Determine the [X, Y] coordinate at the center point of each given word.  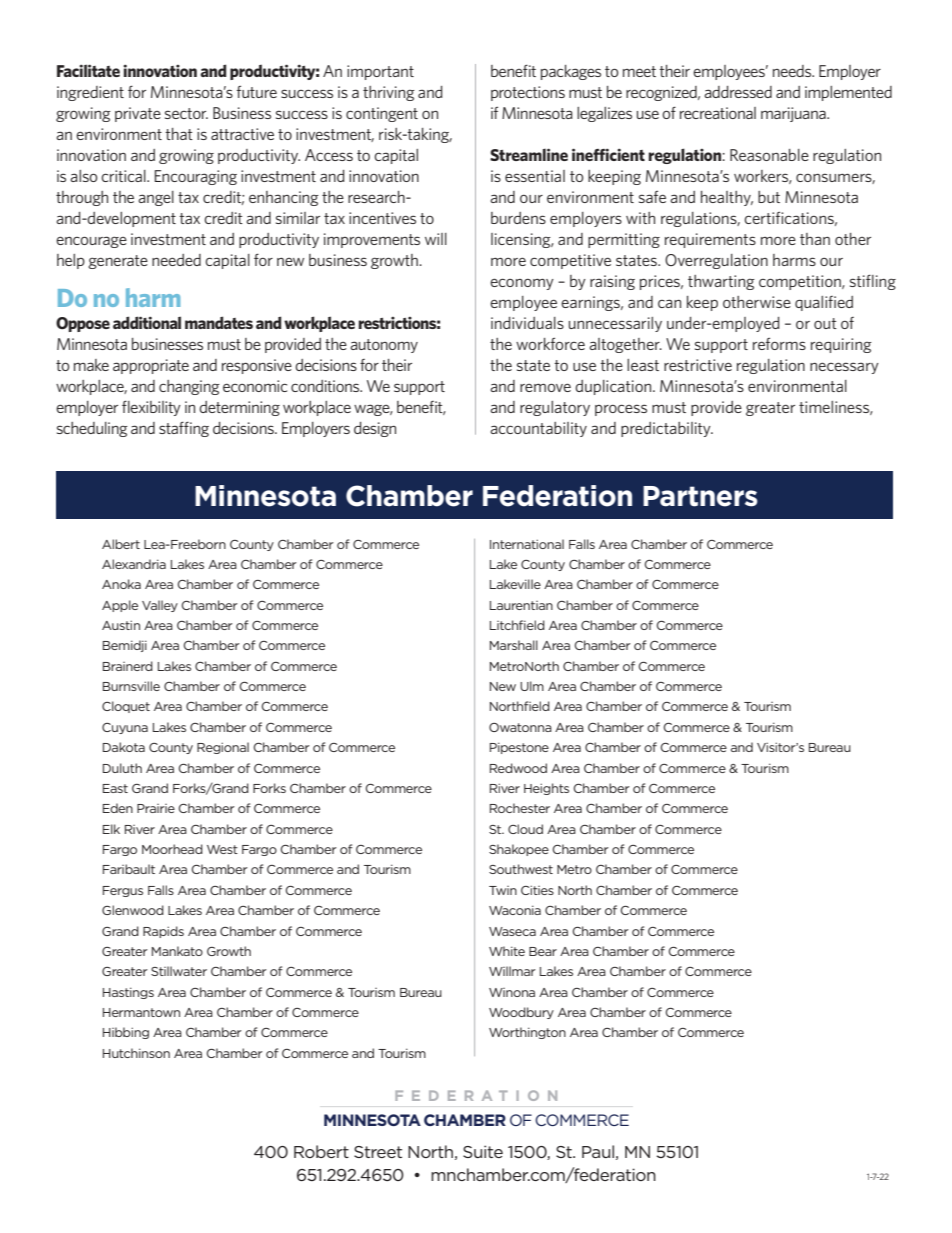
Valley [160, 606]
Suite [483, 1151]
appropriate [151, 366]
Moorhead [172, 849]
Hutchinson [136, 1053]
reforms [779, 343]
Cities [537, 890]
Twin [503, 890]
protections [528, 93]
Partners [700, 496]
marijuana [794, 114]
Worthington [527, 1033]
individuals [527, 323]
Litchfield [517, 625]
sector [186, 113]
